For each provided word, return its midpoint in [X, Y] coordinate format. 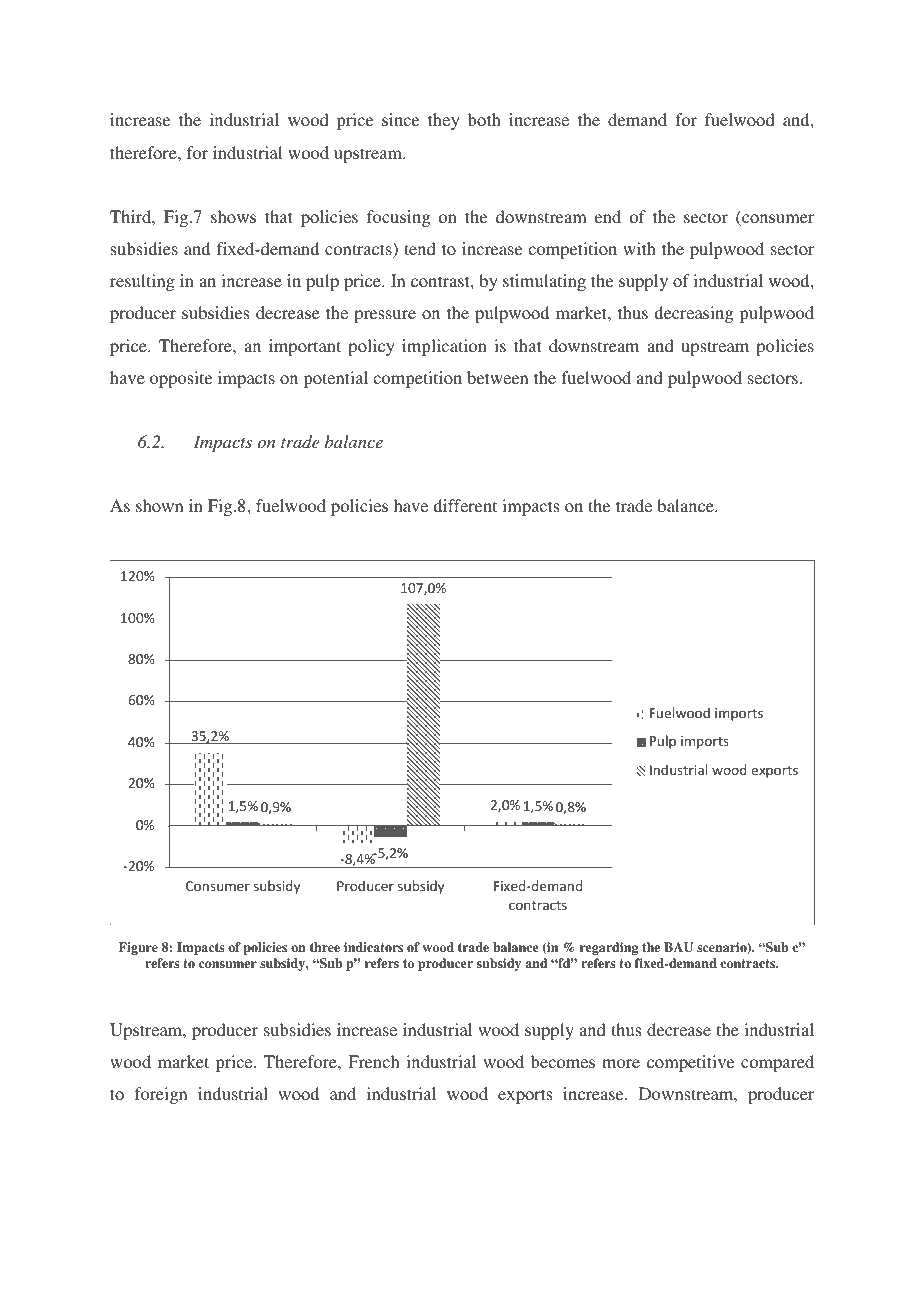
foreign [161, 1095]
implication [444, 347]
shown [160, 505]
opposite [181, 379]
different [465, 505]
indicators [373, 947]
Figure [138, 948]
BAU [678, 947]
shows [233, 216]
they [444, 121]
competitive [690, 1063]
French [374, 1061]
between [498, 377]
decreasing [693, 314]
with [639, 248]
